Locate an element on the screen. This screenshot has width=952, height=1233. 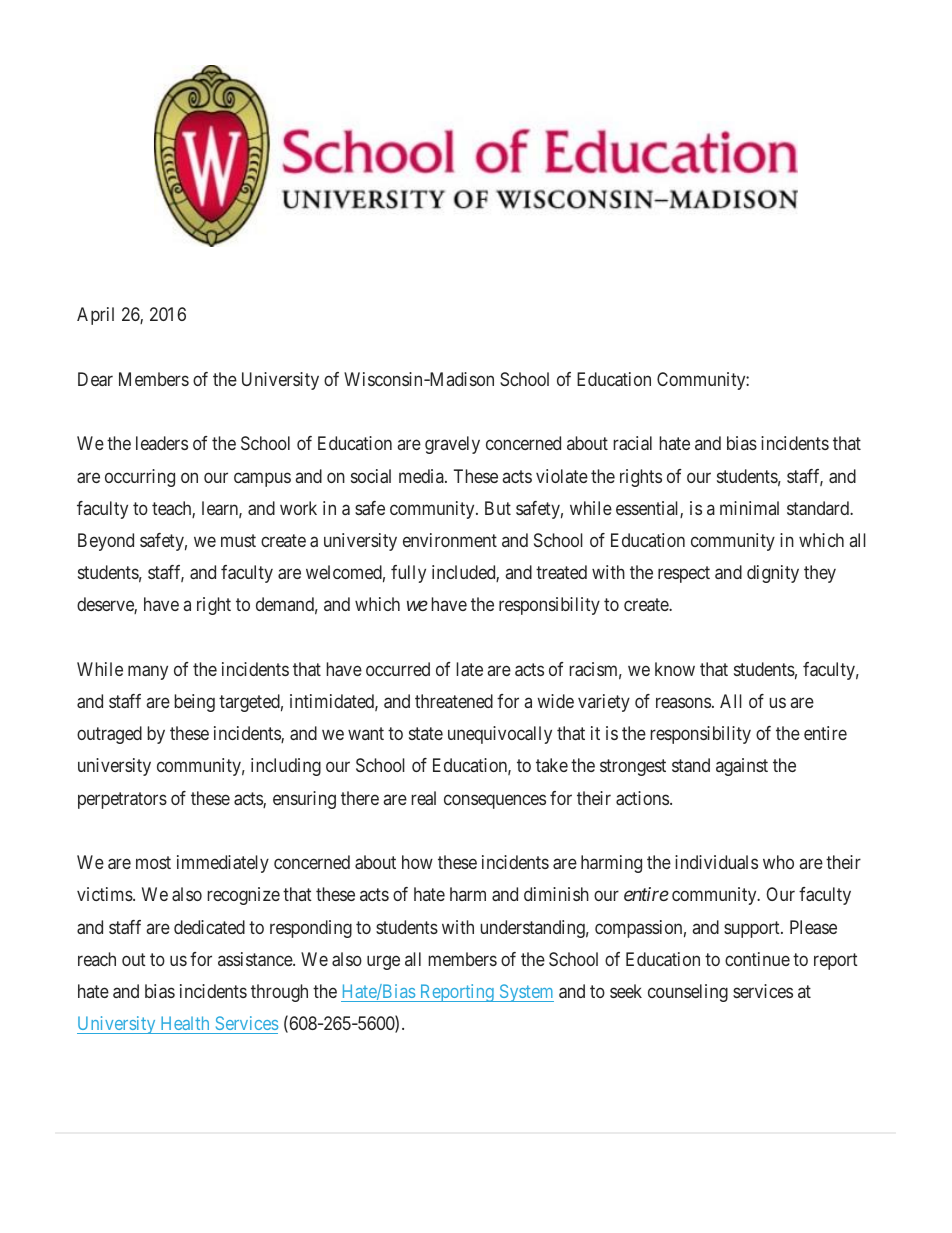
gravely is located at coordinates (452, 445).
